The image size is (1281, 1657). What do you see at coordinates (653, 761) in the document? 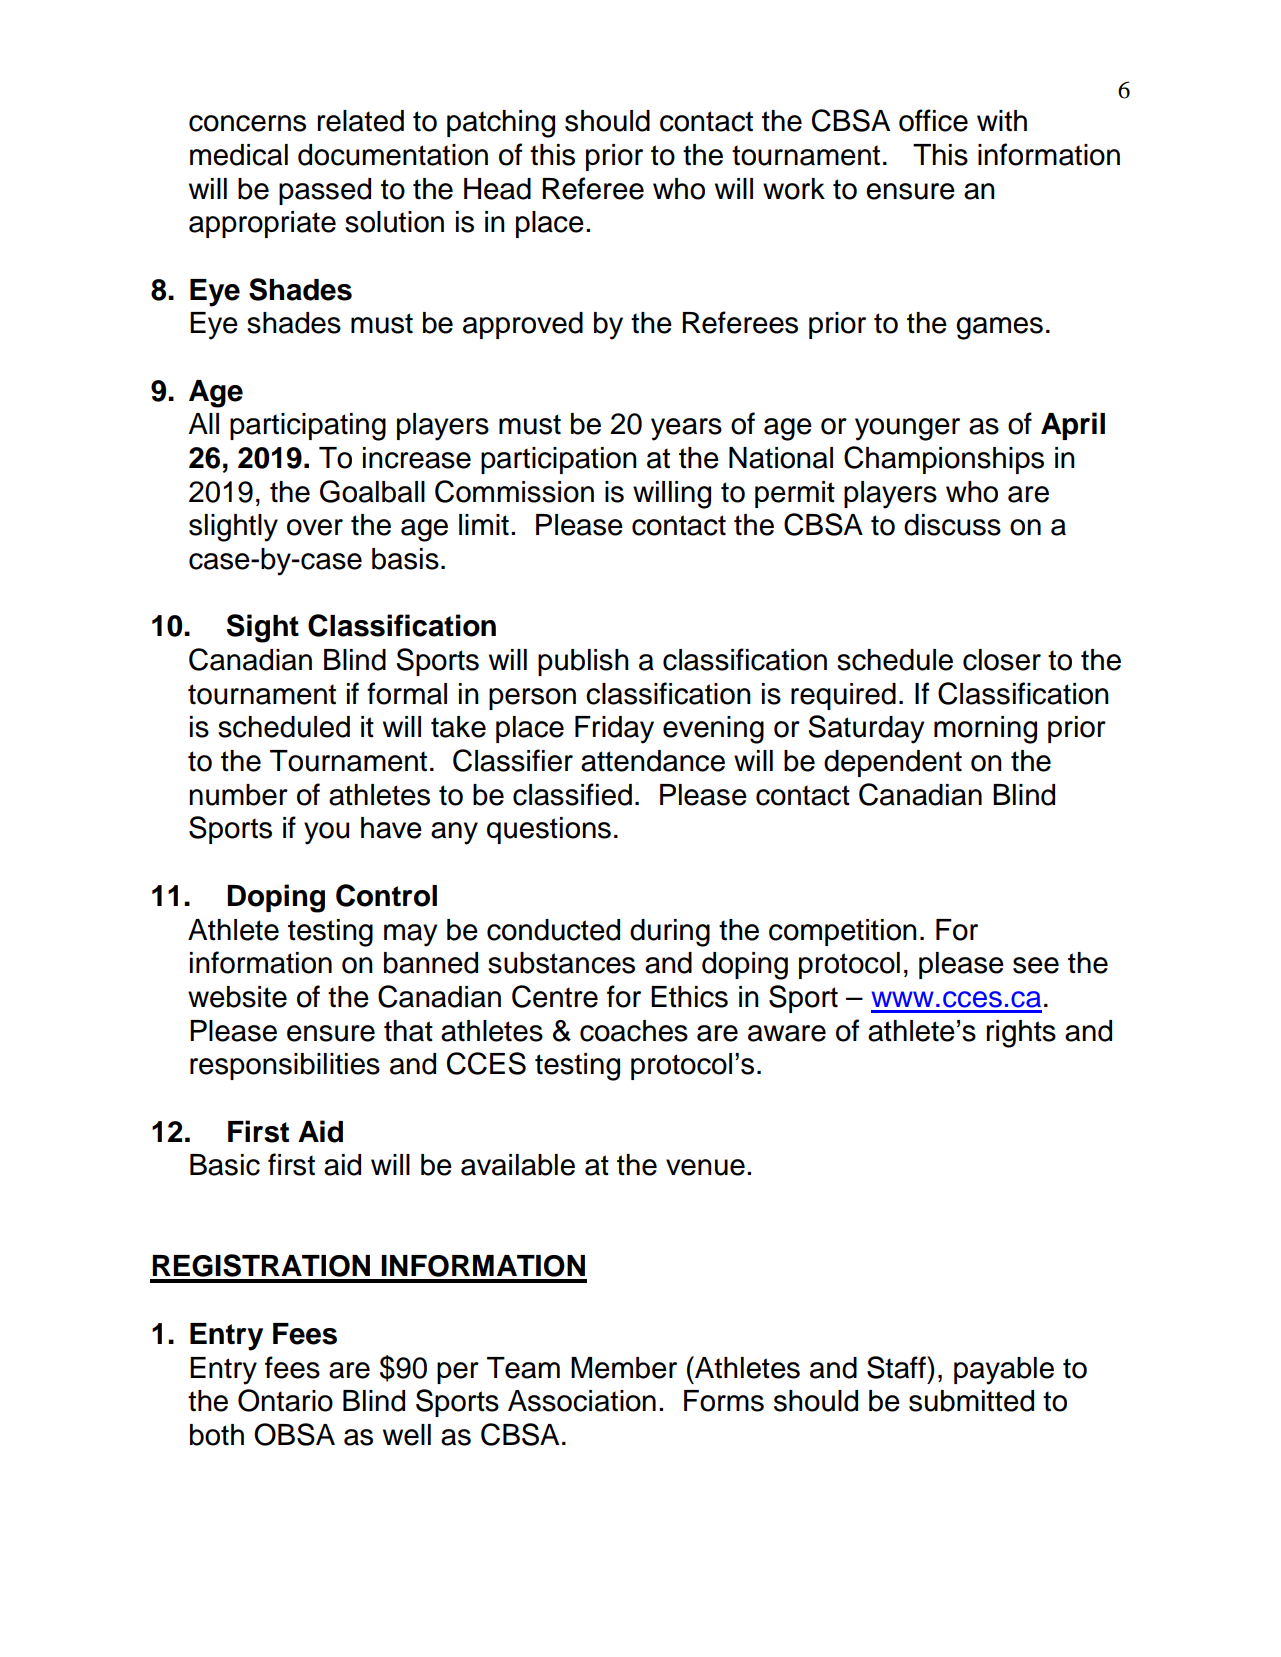
I see `attendance` at bounding box center [653, 761].
